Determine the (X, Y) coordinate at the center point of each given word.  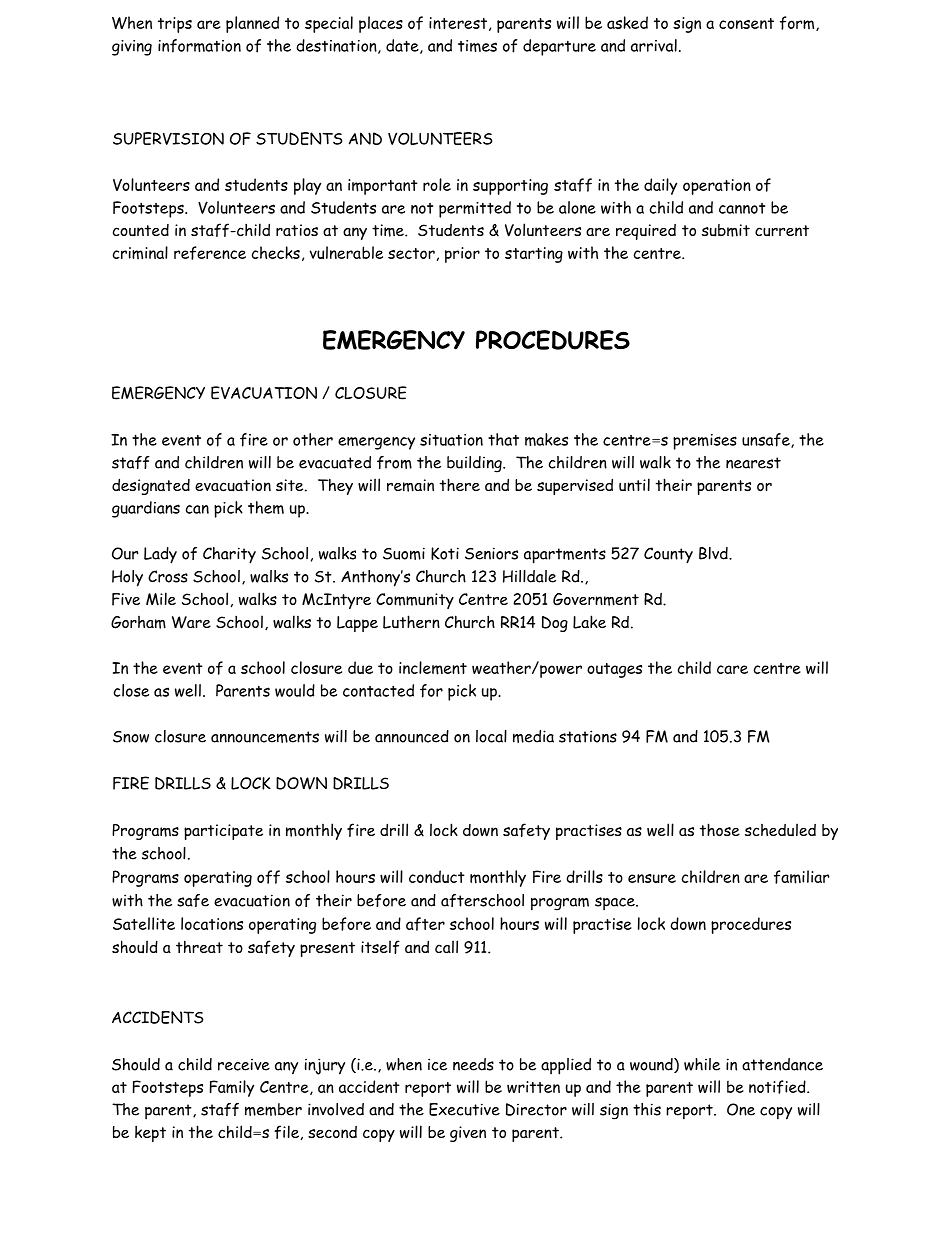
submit (726, 230)
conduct (437, 876)
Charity (229, 555)
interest (458, 23)
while (702, 1064)
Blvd (714, 553)
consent (746, 23)
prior (462, 255)
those (720, 829)
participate (223, 832)
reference (210, 253)
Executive (464, 1109)
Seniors (491, 553)
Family (232, 1088)
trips (175, 25)
